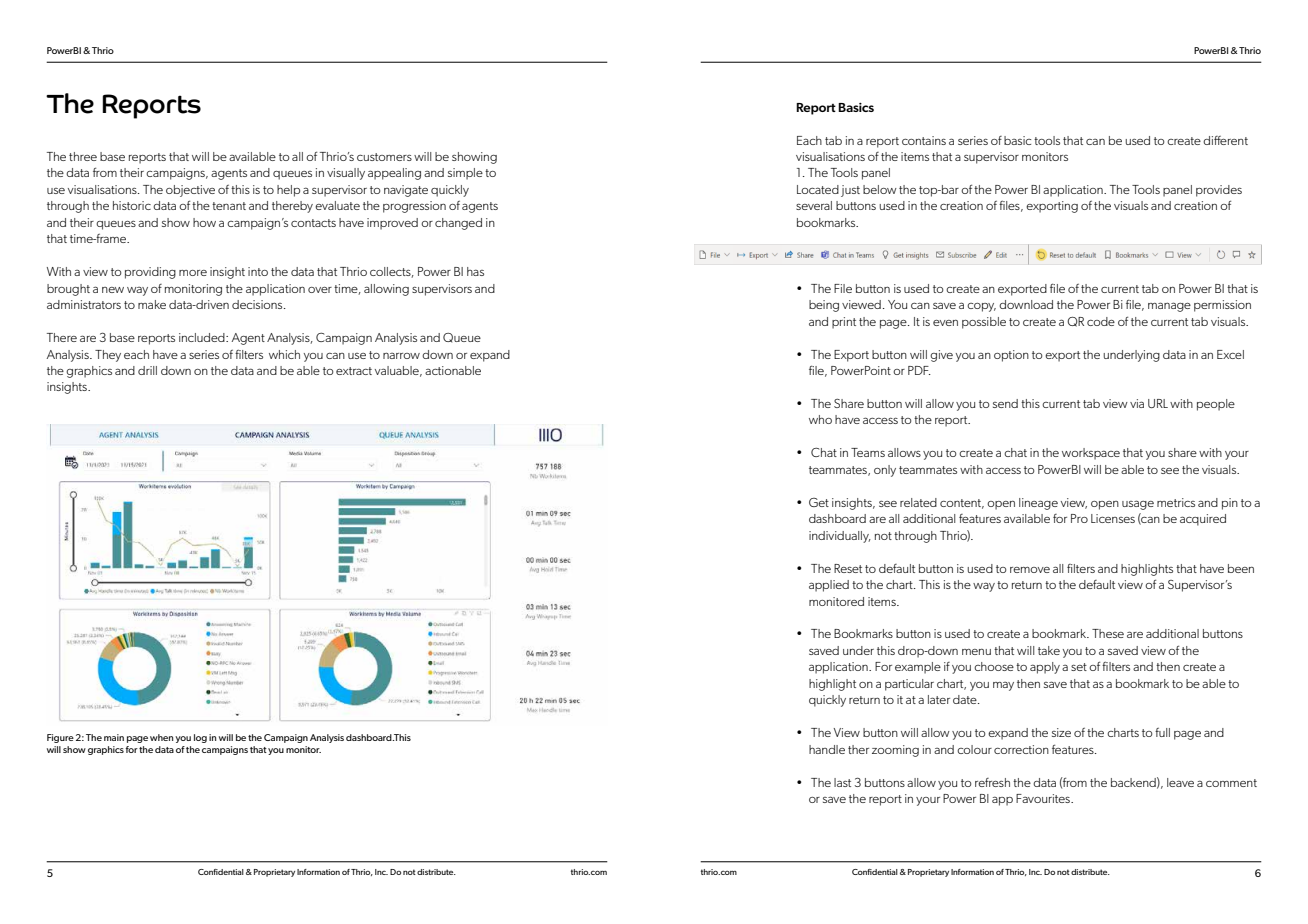 The width and height of the image is (1308, 924). What do you see at coordinates (1030, 570) in the image?
I see `remove` at bounding box center [1030, 570].
